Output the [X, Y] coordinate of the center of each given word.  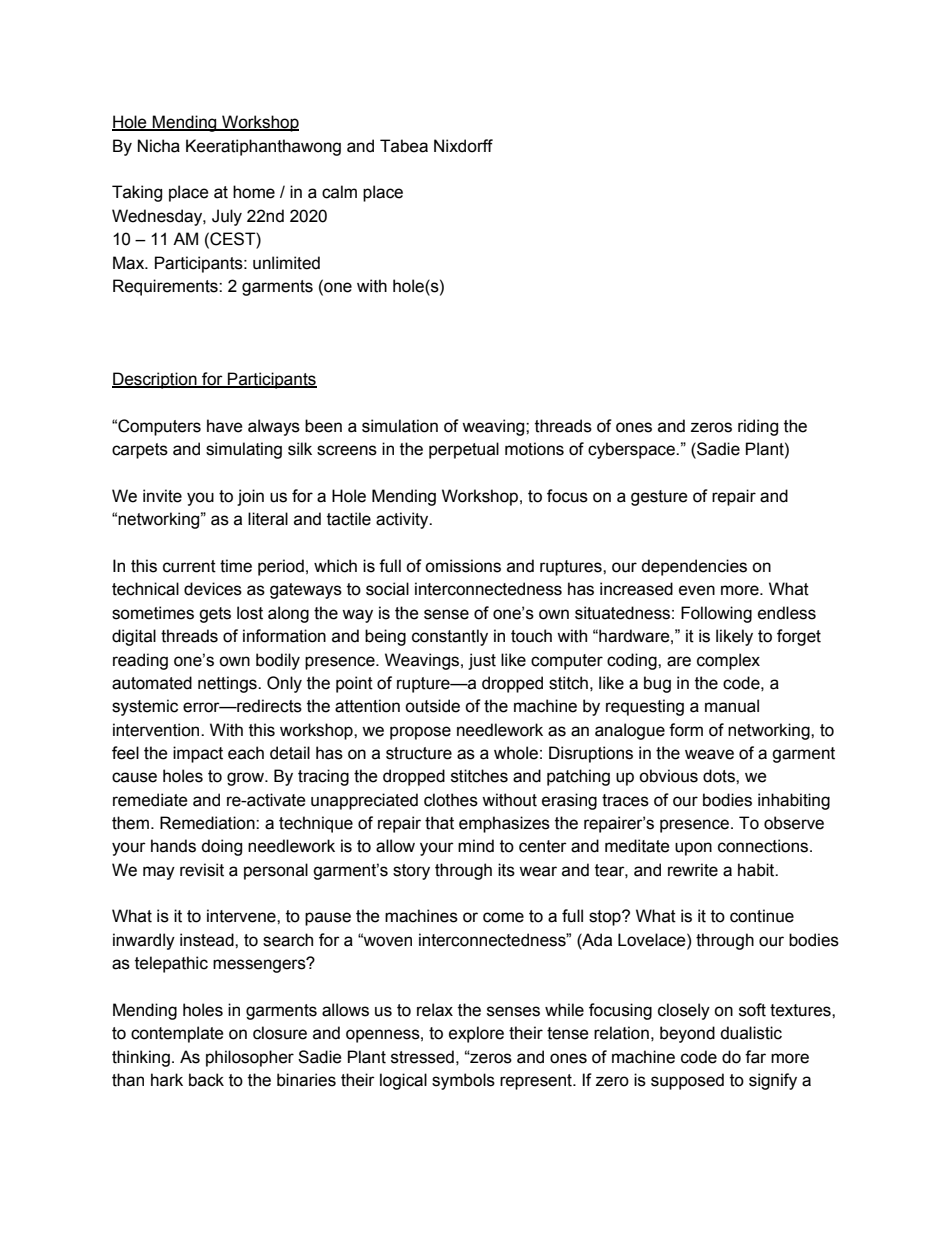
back [206, 1080]
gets [215, 615]
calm [339, 192]
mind [476, 846]
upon [693, 849]
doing [221, 847]
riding [758, 427]
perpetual [464, 450]
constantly [450, 637]
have [225, 426]
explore [476, 1034]
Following [716, 614]
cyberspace [632, 450]
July [227, 217]
